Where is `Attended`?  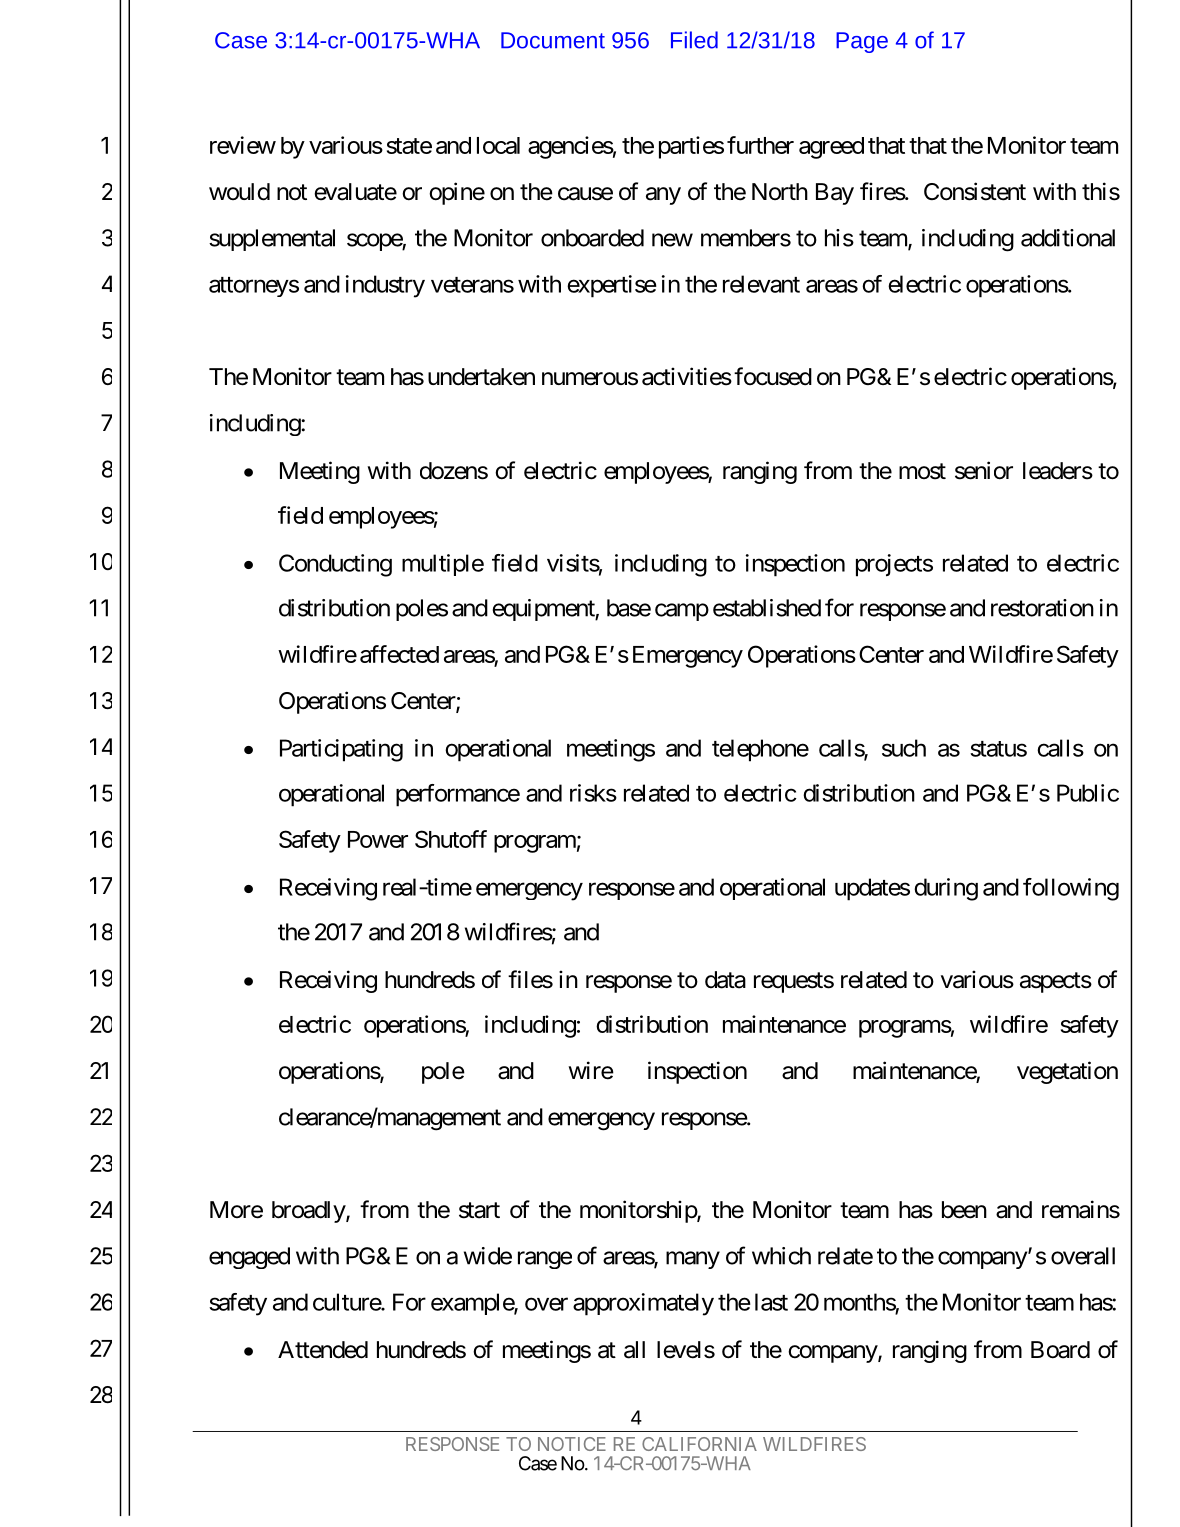
Attended is located at coordinates (323, 1350).
